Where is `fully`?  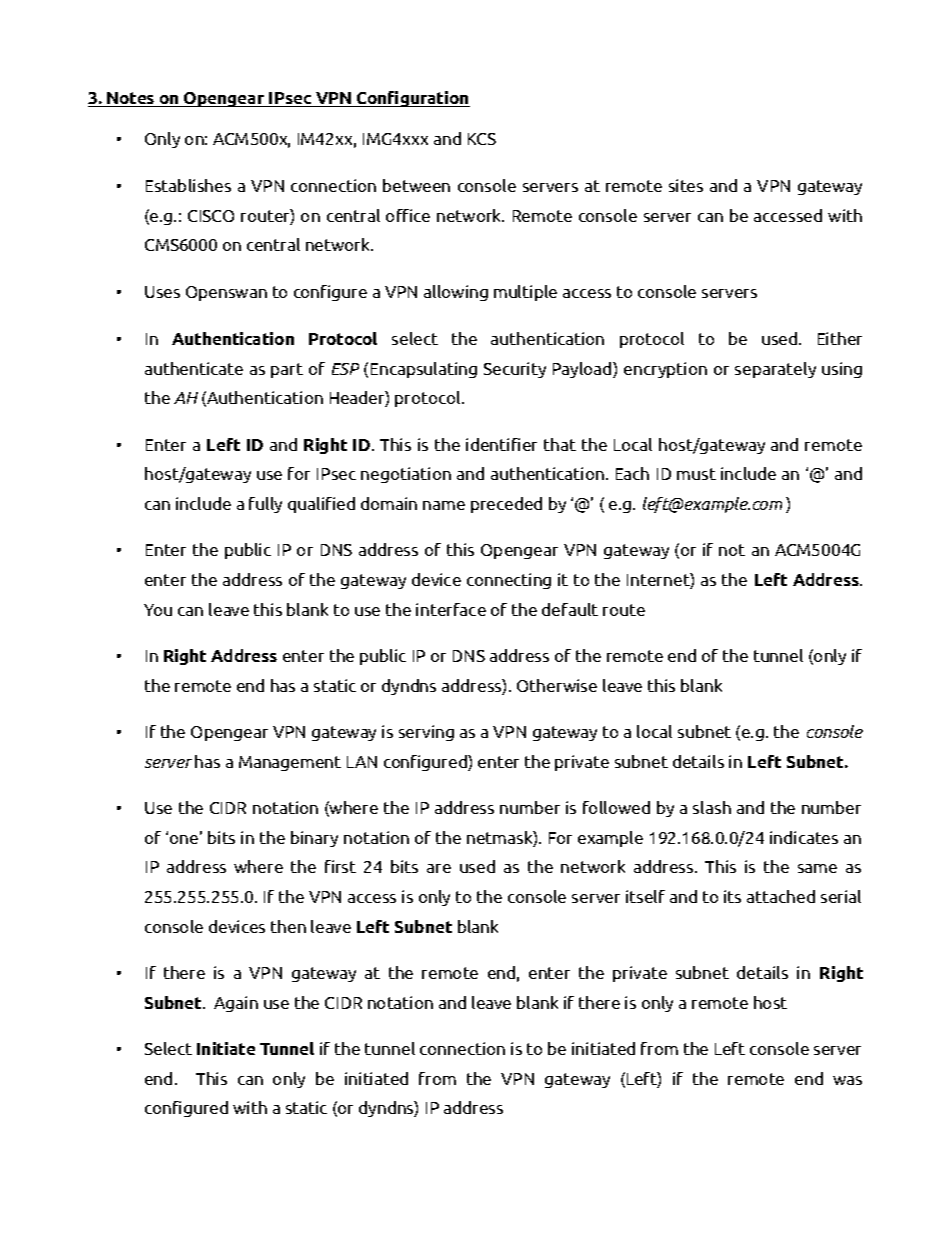 fully is located at coordinates (265, 505).
